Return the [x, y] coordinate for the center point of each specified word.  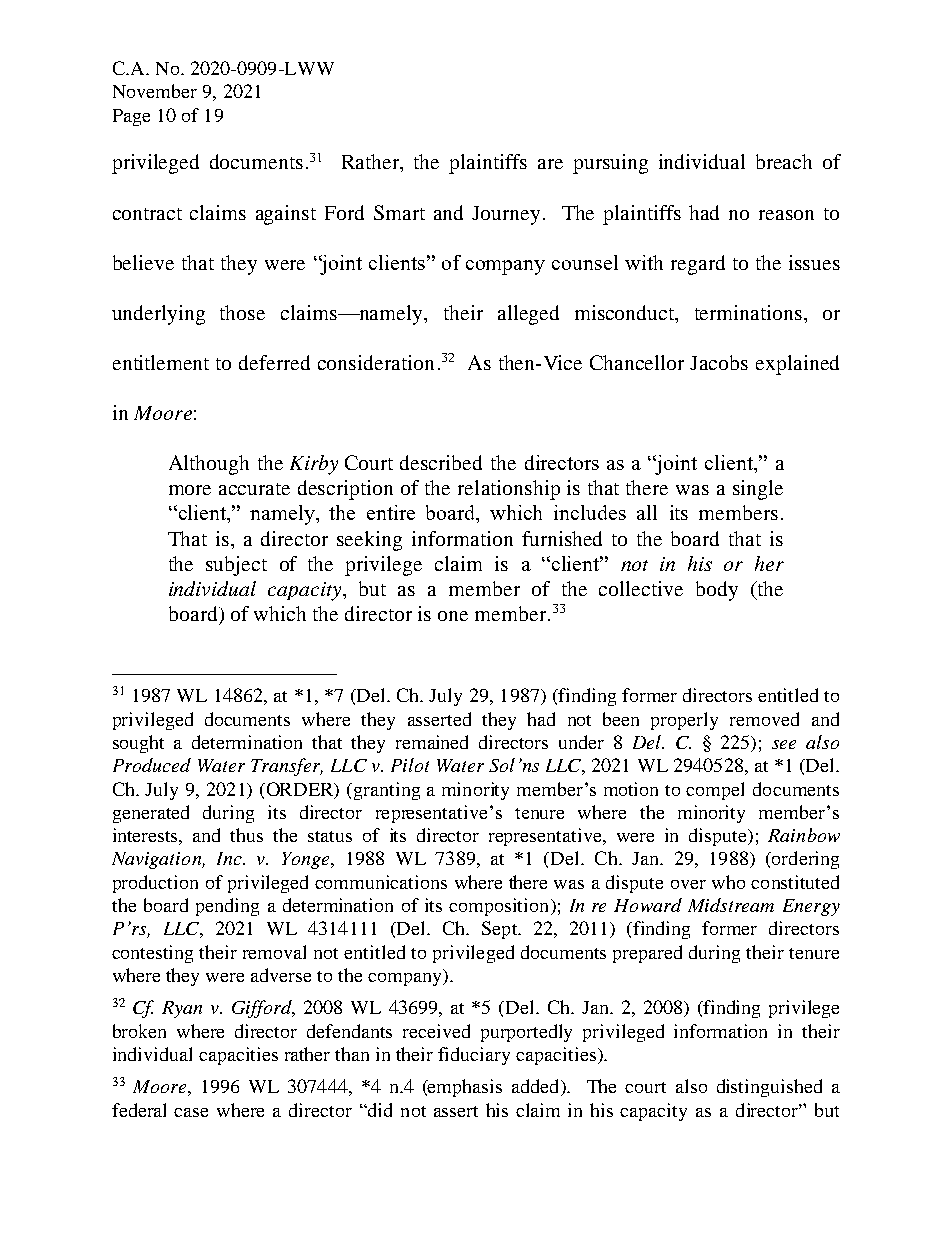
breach [784, 161]
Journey [506, 215]
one [453, 616]
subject [236, 566]
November [155, 91]
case [191, 1112]
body [717, 591]
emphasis [464, 1088]
